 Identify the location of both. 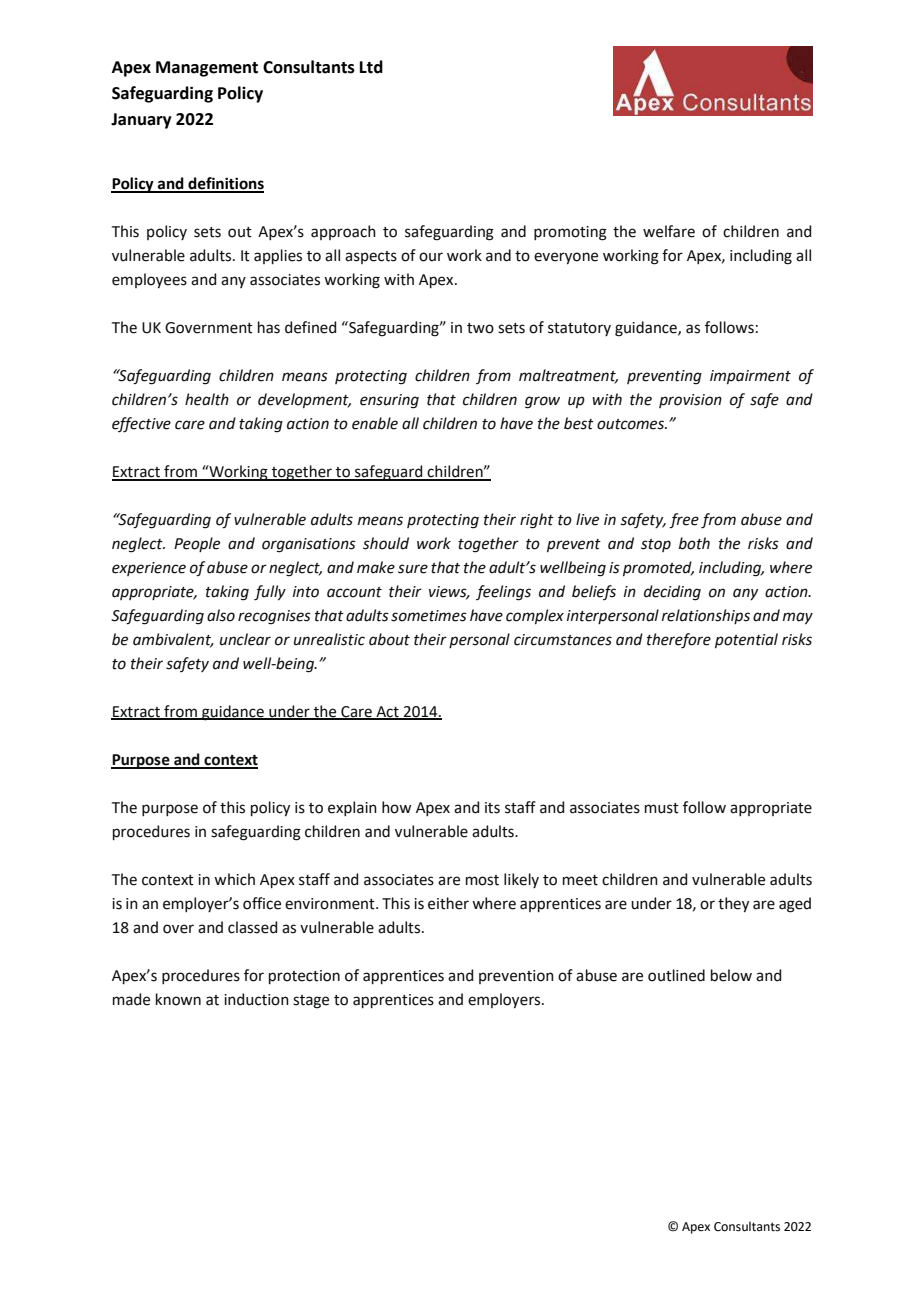
(694, 543).
